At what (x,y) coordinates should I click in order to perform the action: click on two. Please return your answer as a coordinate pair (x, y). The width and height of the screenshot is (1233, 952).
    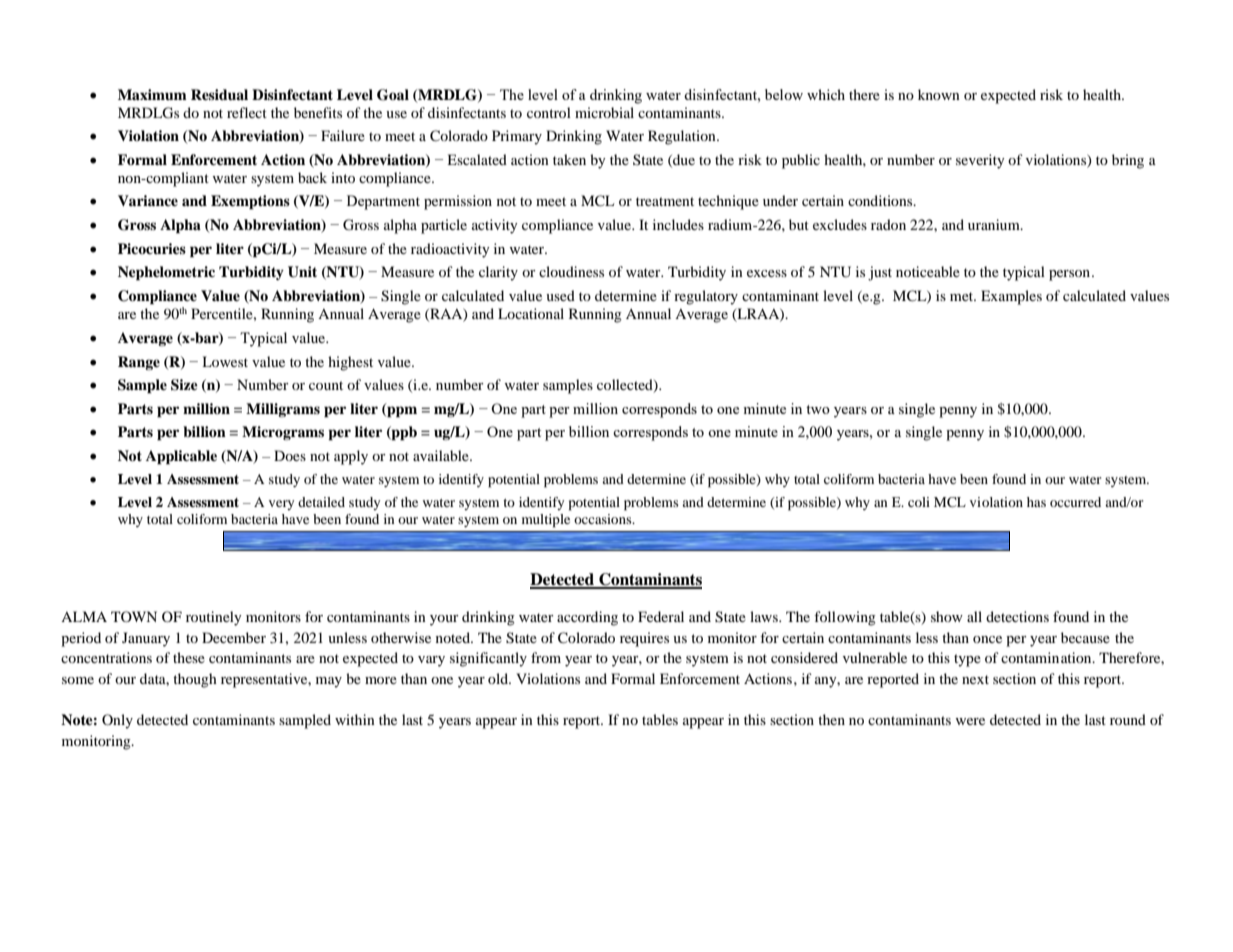
    Looking at the image, I should click on (818, 409).
